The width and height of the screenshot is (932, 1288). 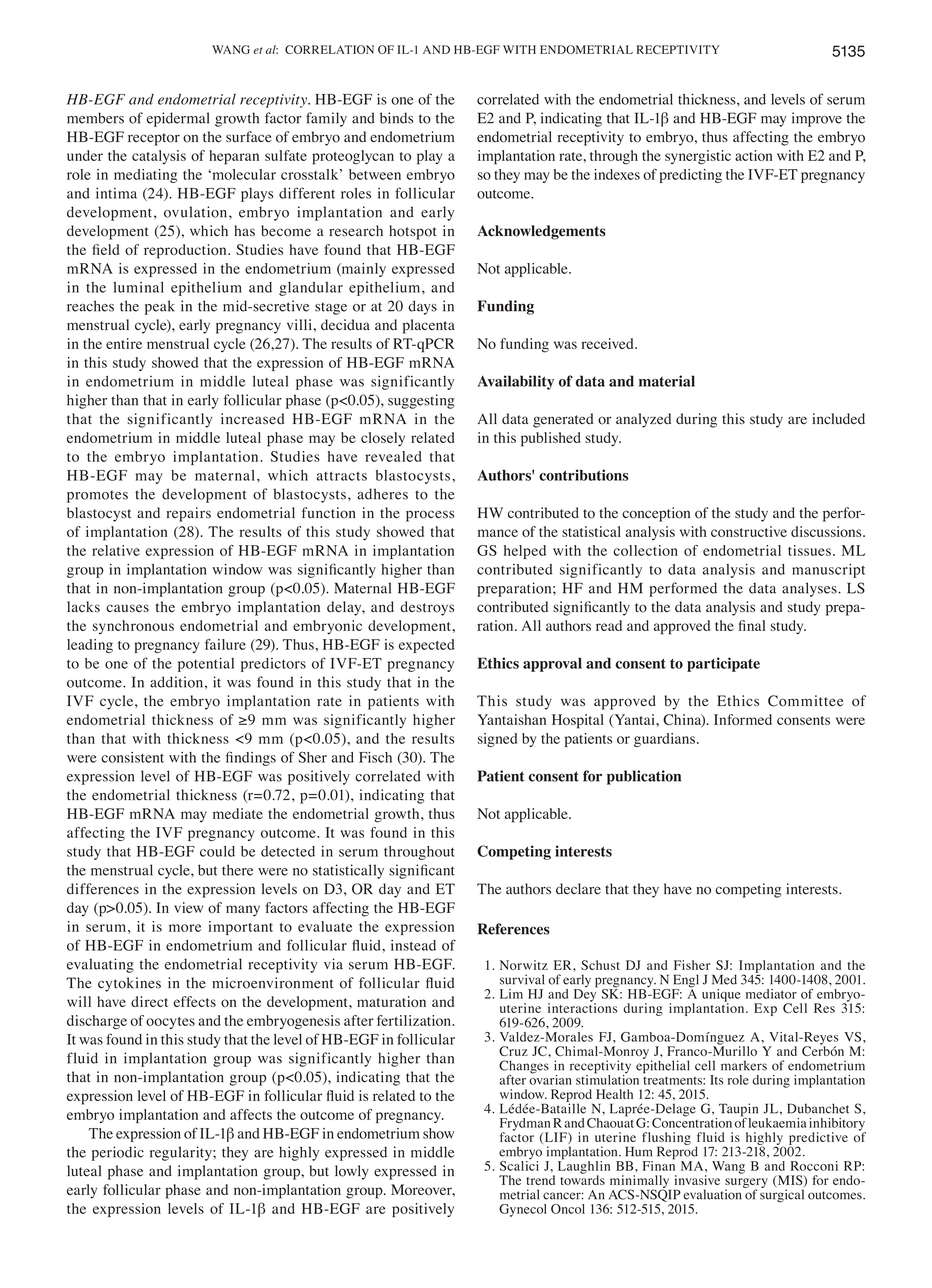 I want to click on days, so click(x=422, y=307).
